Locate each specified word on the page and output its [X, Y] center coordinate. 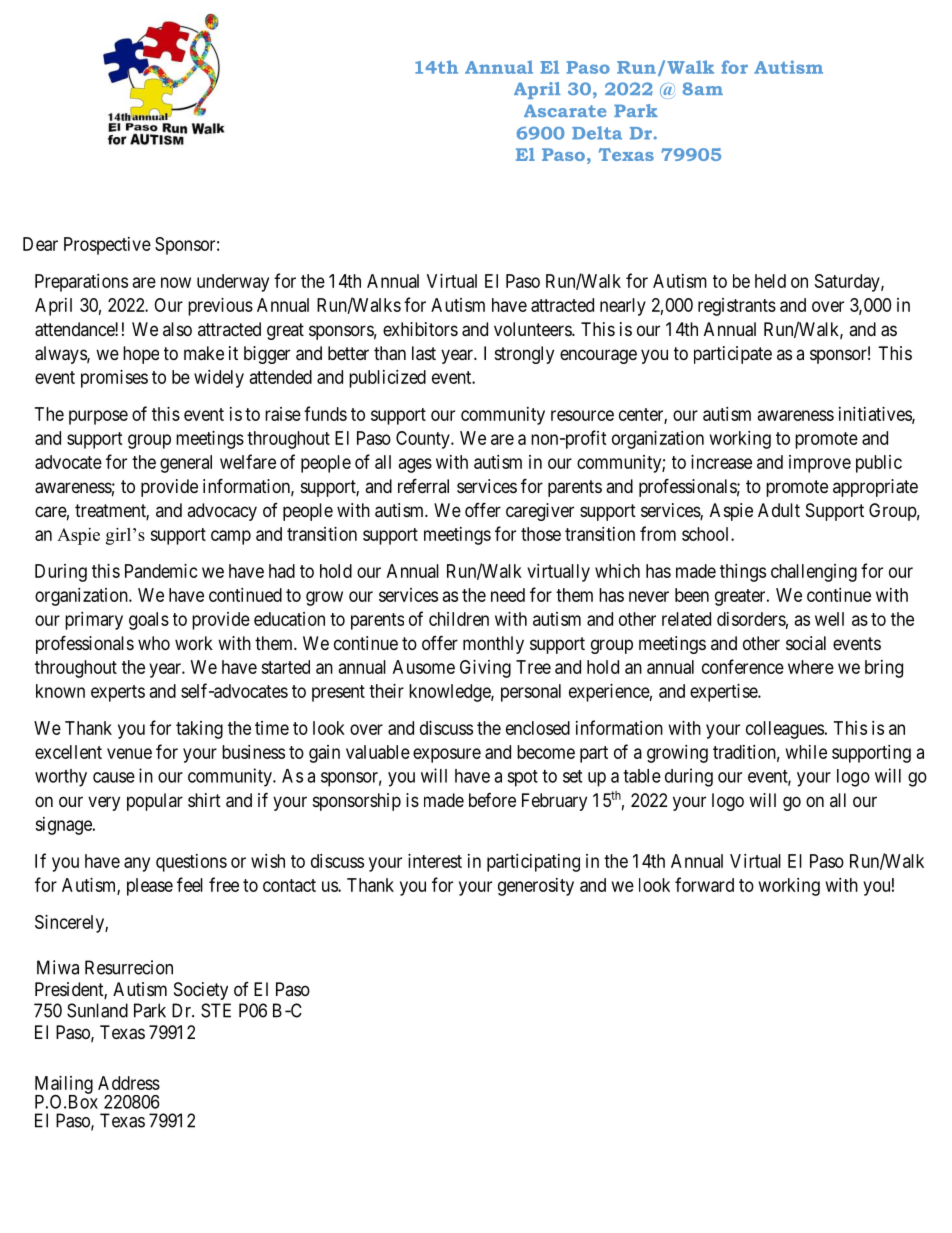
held [770, 281]
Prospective [107, 246]
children [459, 619]
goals [149, 621]
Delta [597, 133]
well [829, 619]
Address [129, 1083]
